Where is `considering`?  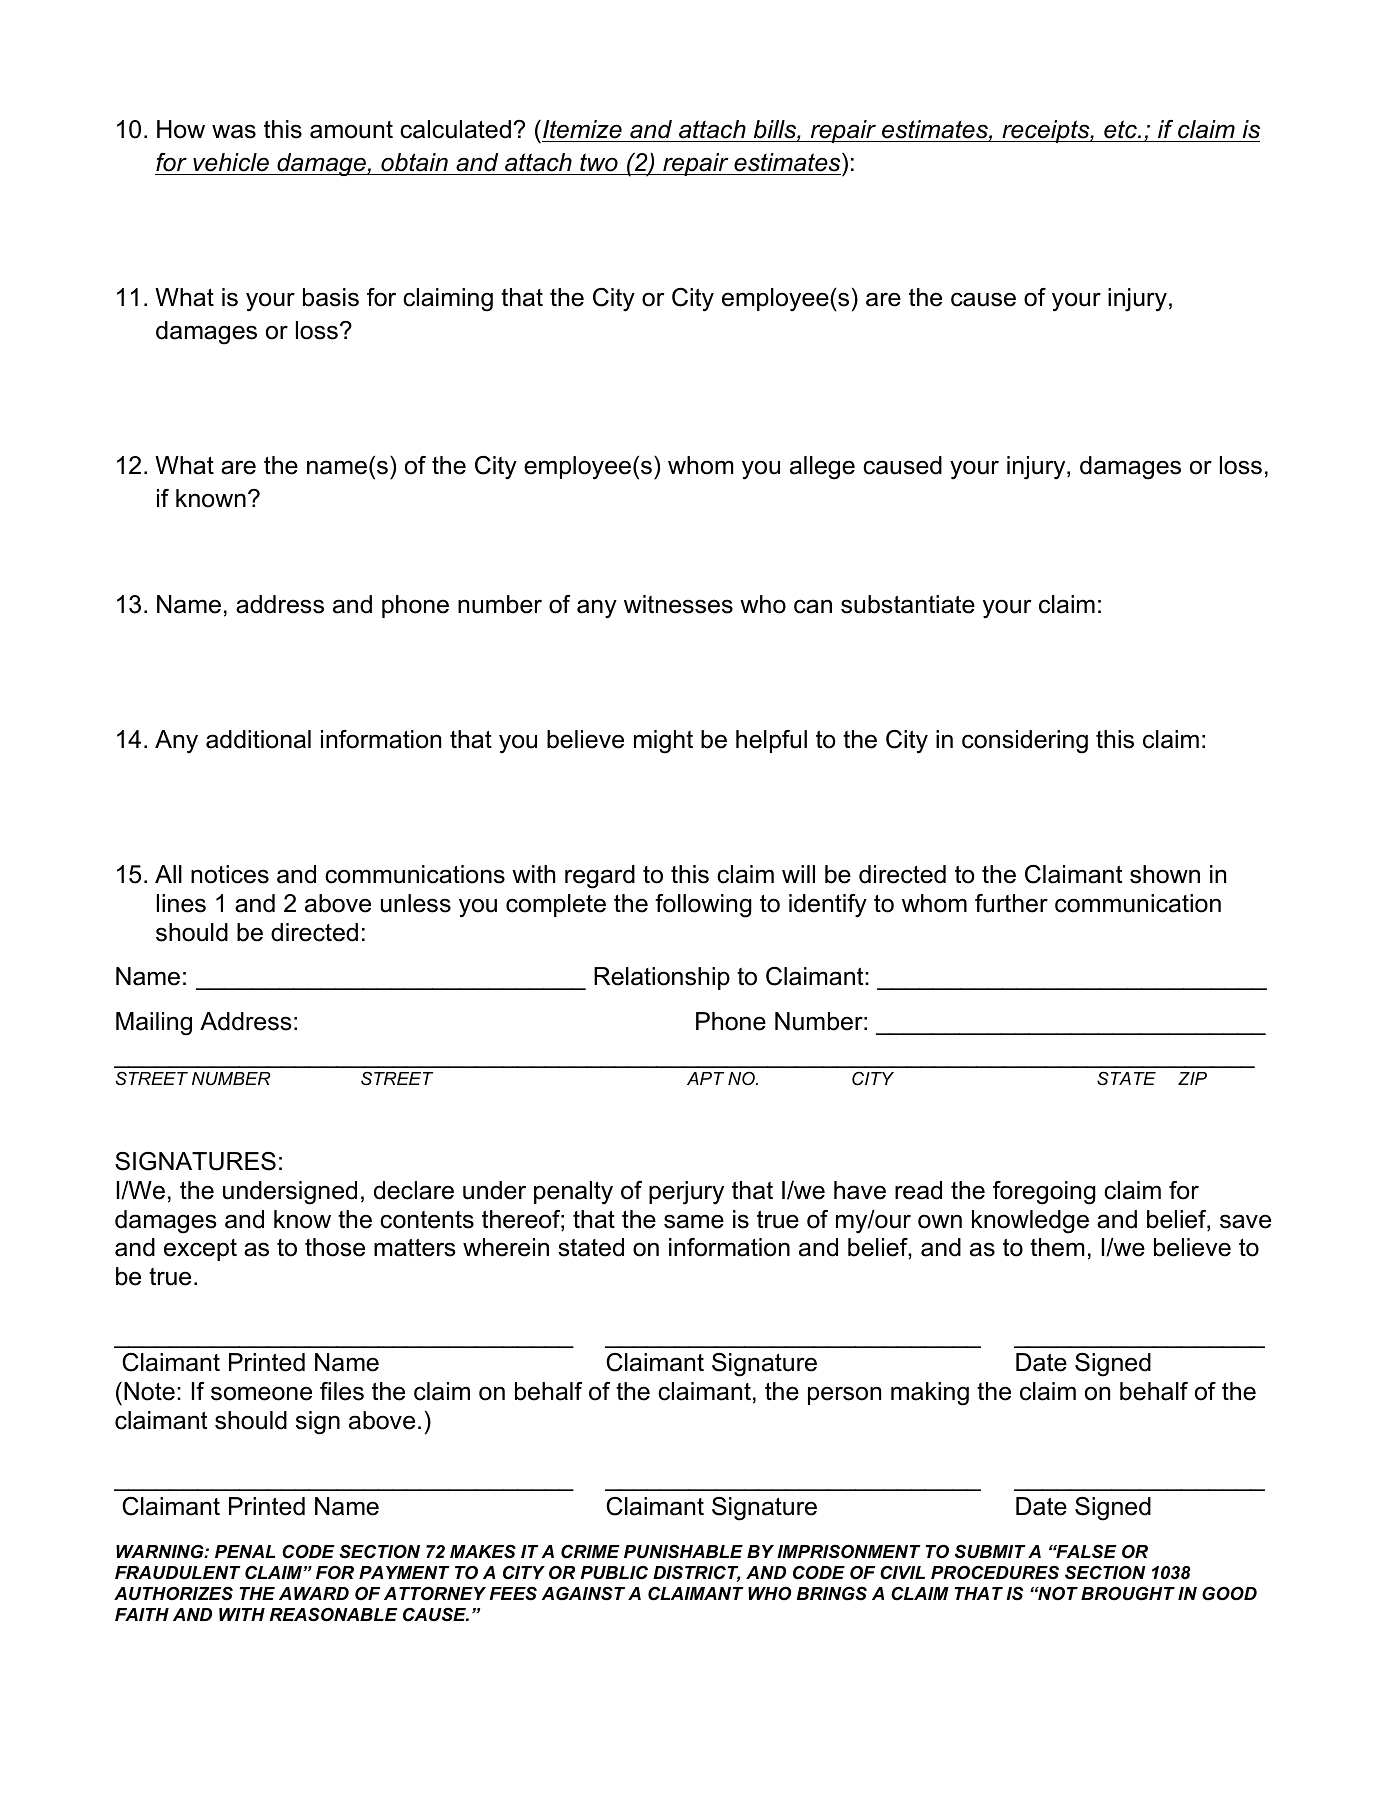 considering is located at coordinates (1025, 742).
